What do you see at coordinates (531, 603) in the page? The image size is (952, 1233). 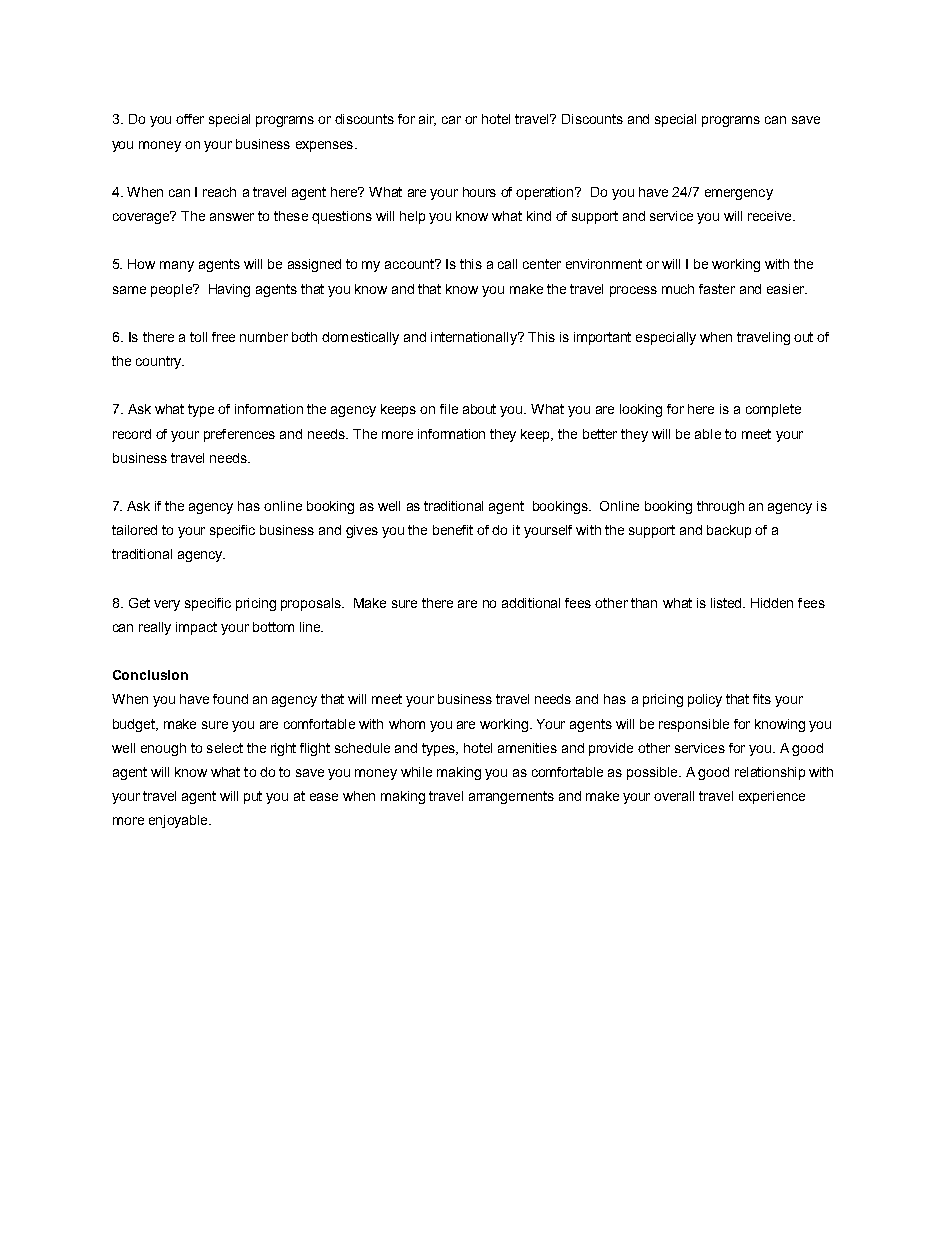 I see `additional` at bounding box center [531, 603].
